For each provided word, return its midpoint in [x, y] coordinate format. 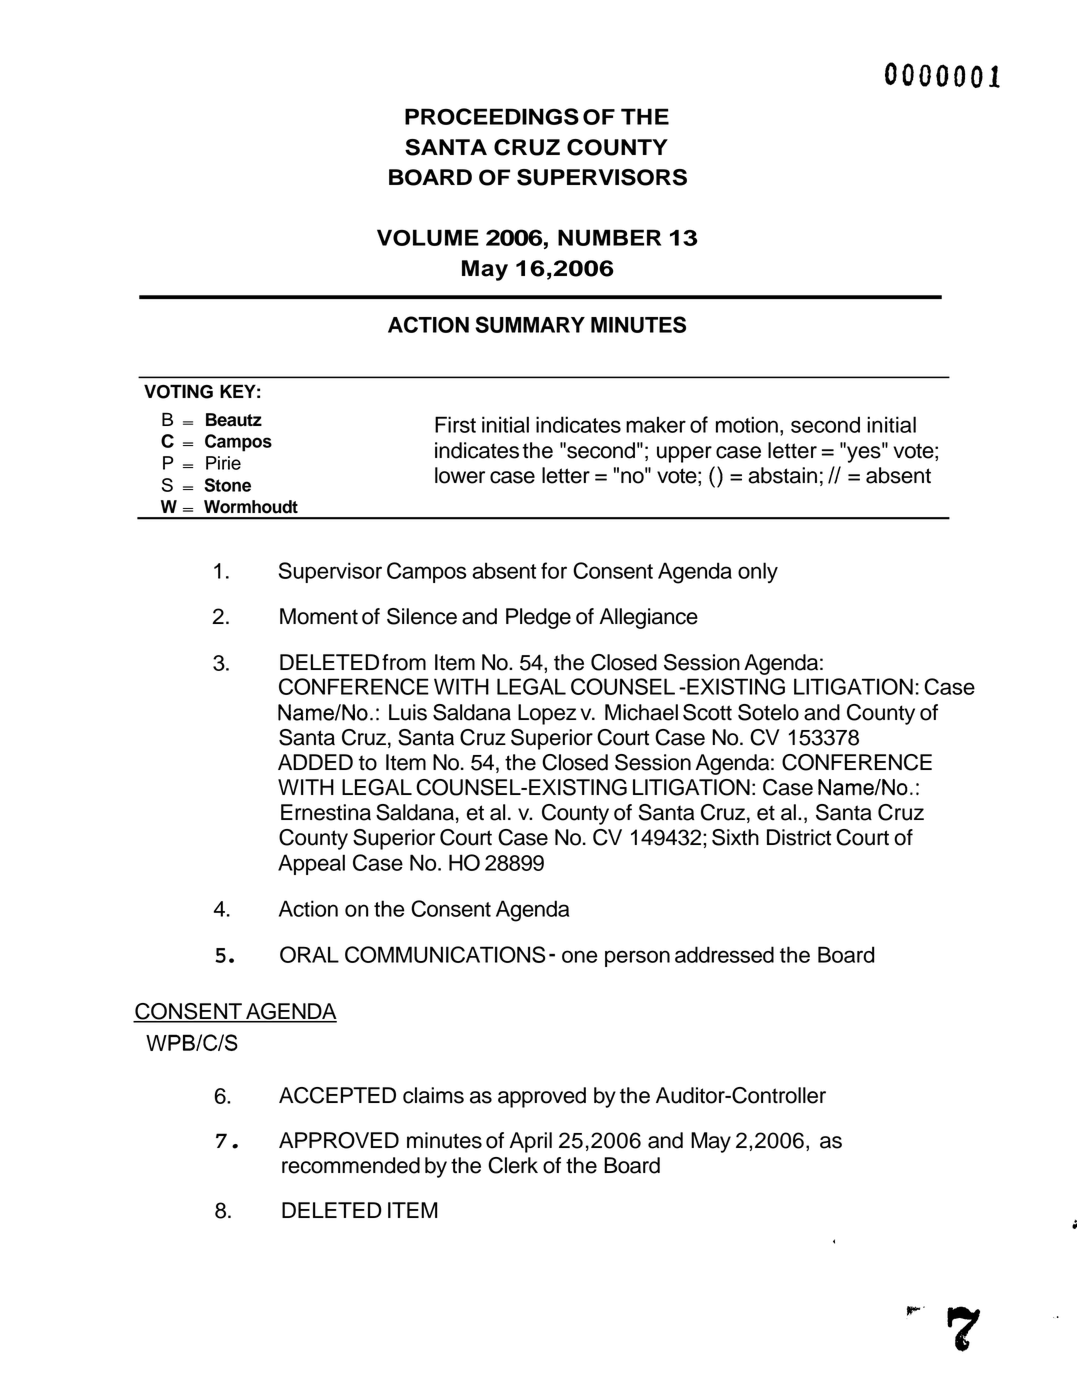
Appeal [311, 864]
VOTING [178, 391]
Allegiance [648, 618]
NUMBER [609, 237]
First [455, 424]
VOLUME [428, 237]
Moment [319, 616]
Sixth [735, 837]
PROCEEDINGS [492, 116]
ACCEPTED [337, 1095]
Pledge [538, 618]
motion [747, 424]
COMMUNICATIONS [445, 954]
